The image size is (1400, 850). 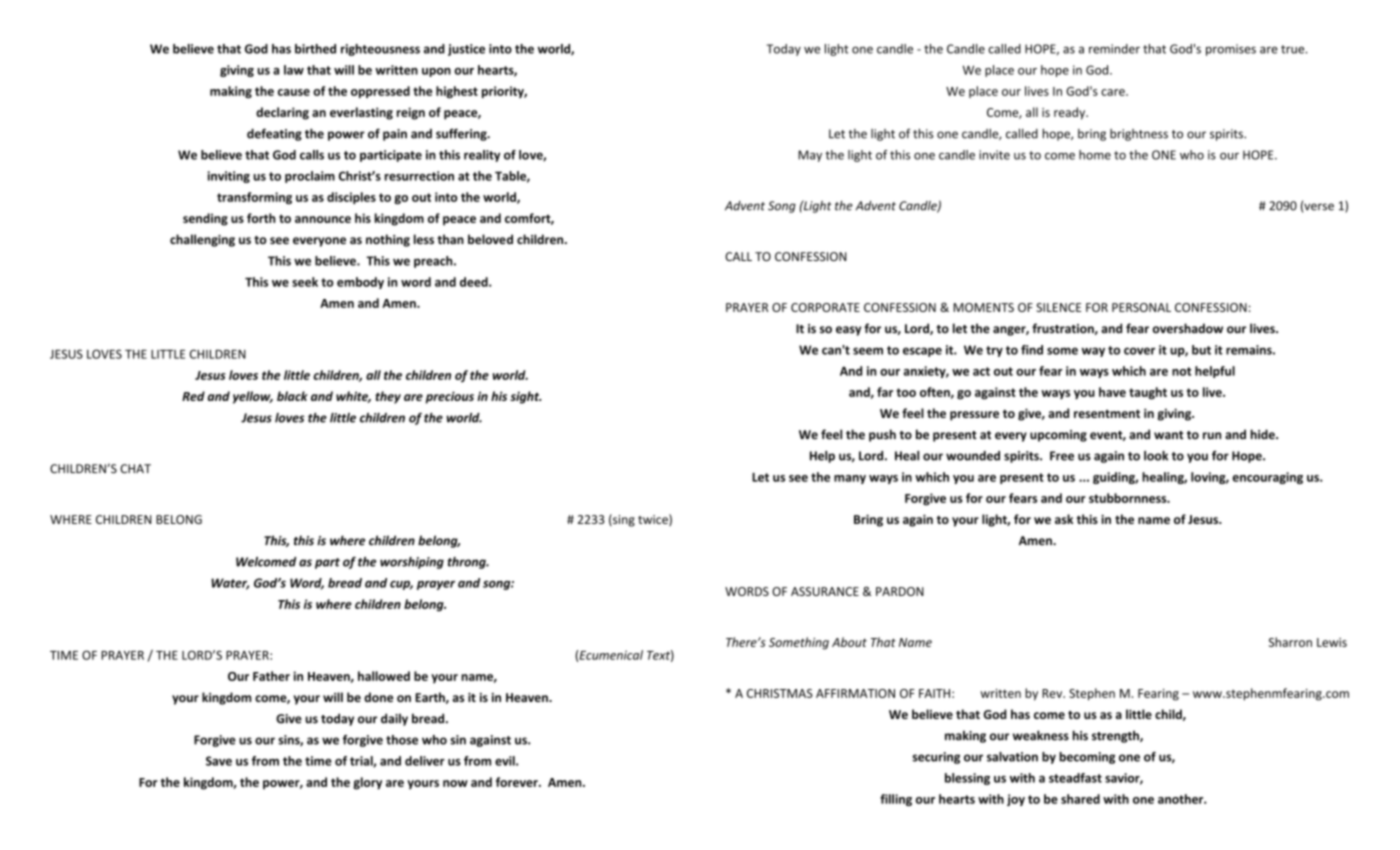 What do you see at coordinates (882, 435) in the screenshot?
I see `push` at bounding box center [882, 435].
